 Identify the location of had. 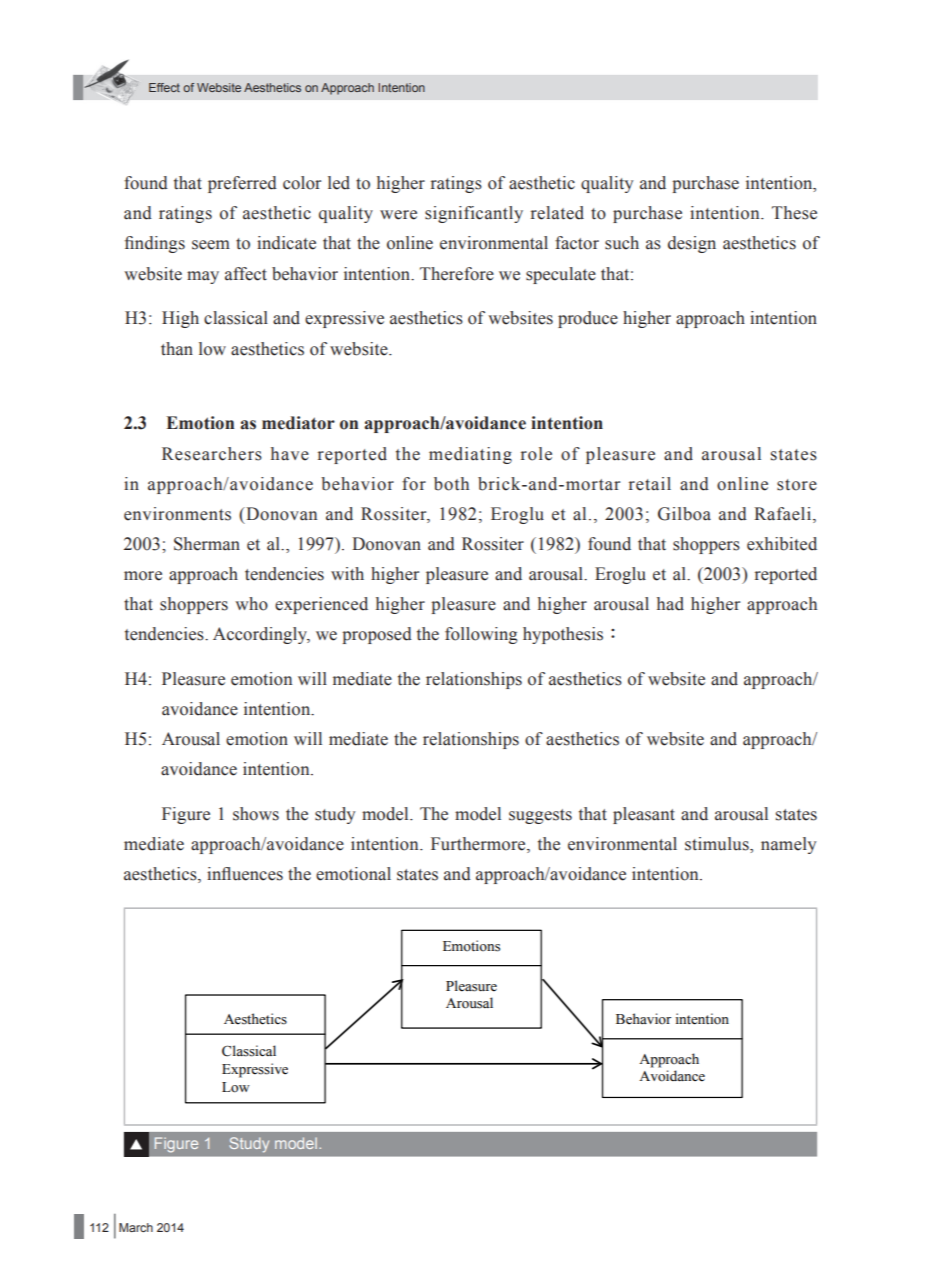
(670, 604).
